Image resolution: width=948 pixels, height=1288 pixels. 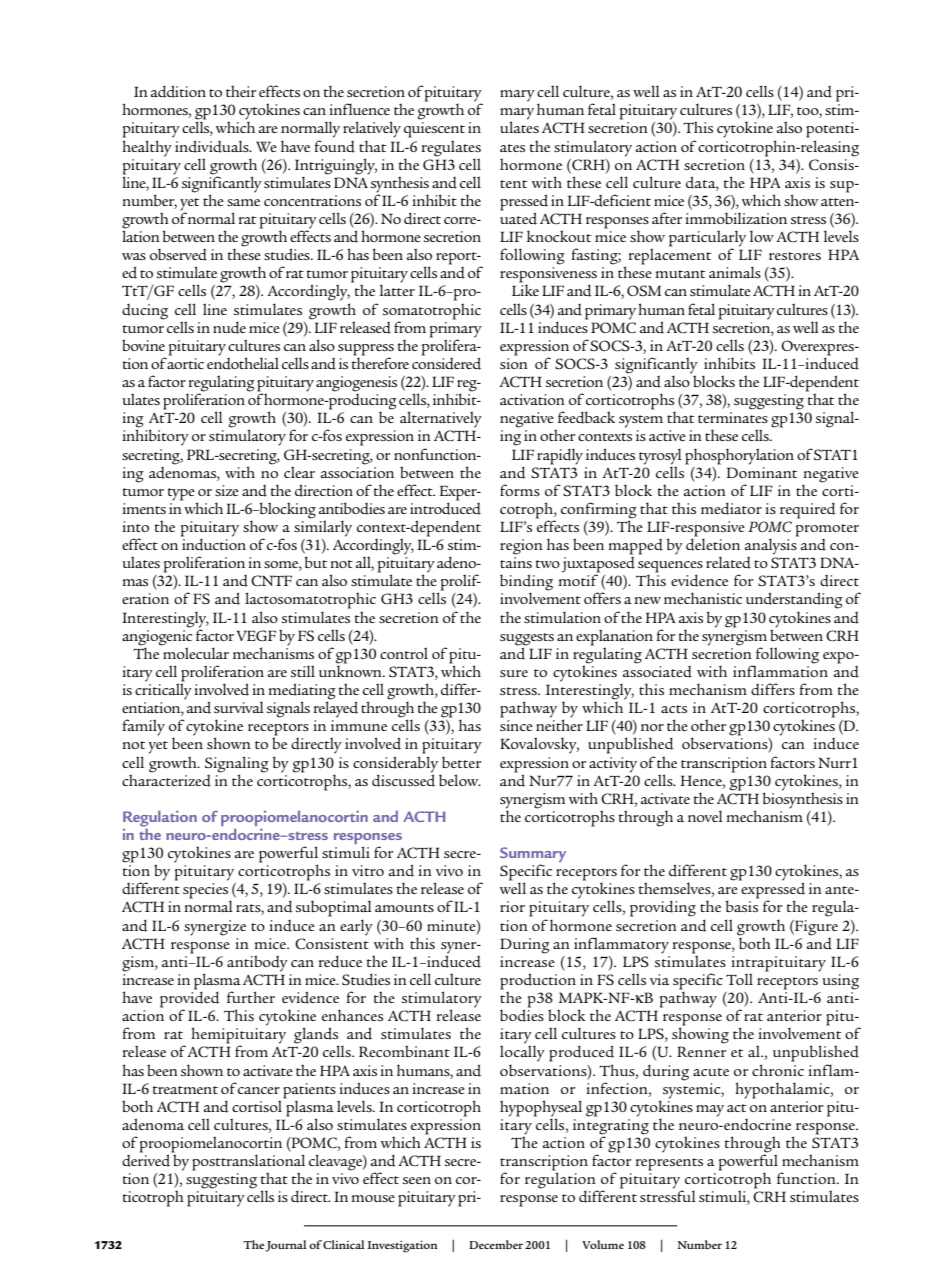 What do you see at coordinates (434, 130) in the image?
I see `quiescent` at bounding box center [434, 130].
